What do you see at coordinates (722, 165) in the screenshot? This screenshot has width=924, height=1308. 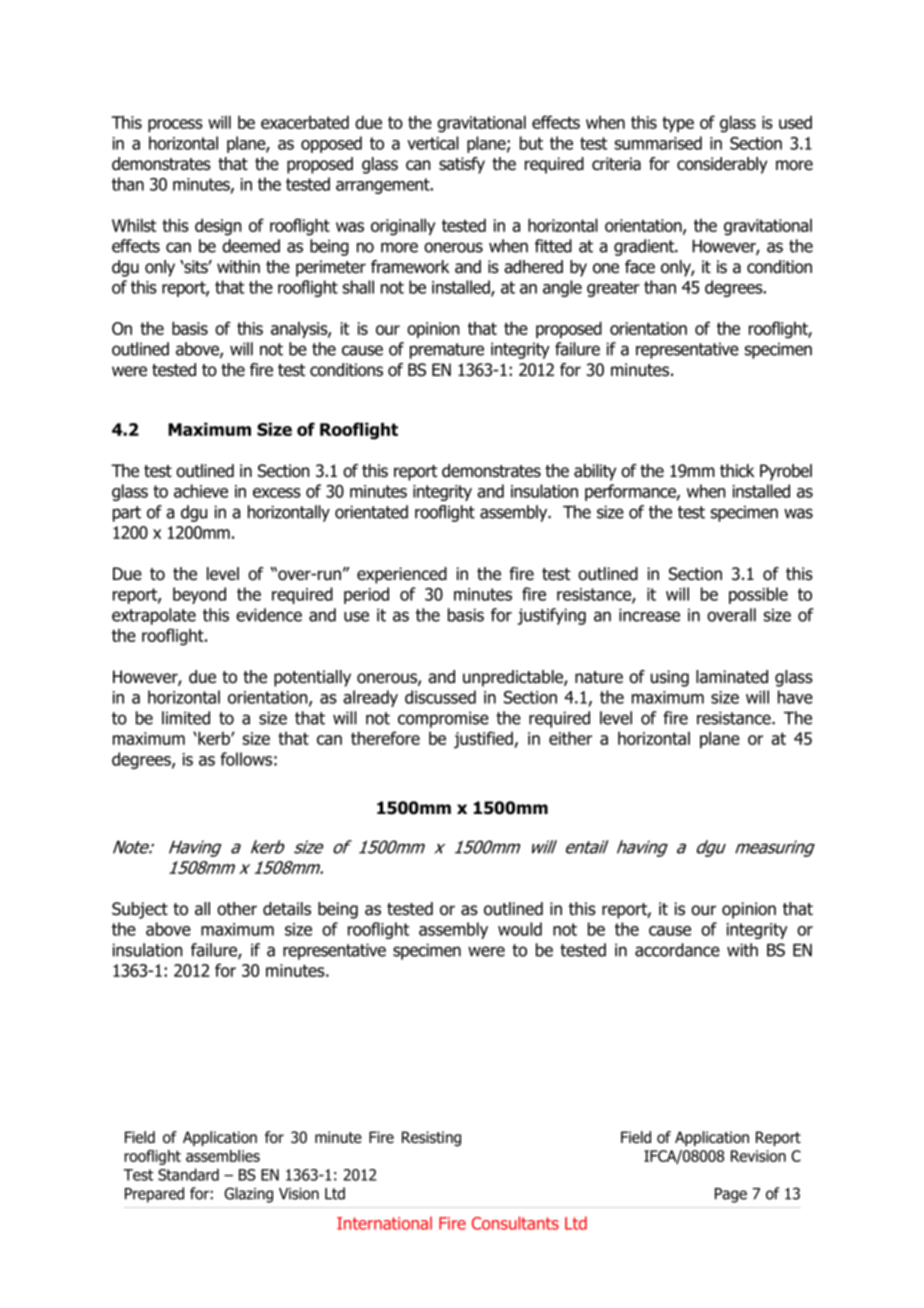 I see `considerably` at bounding box center [722, 165].
